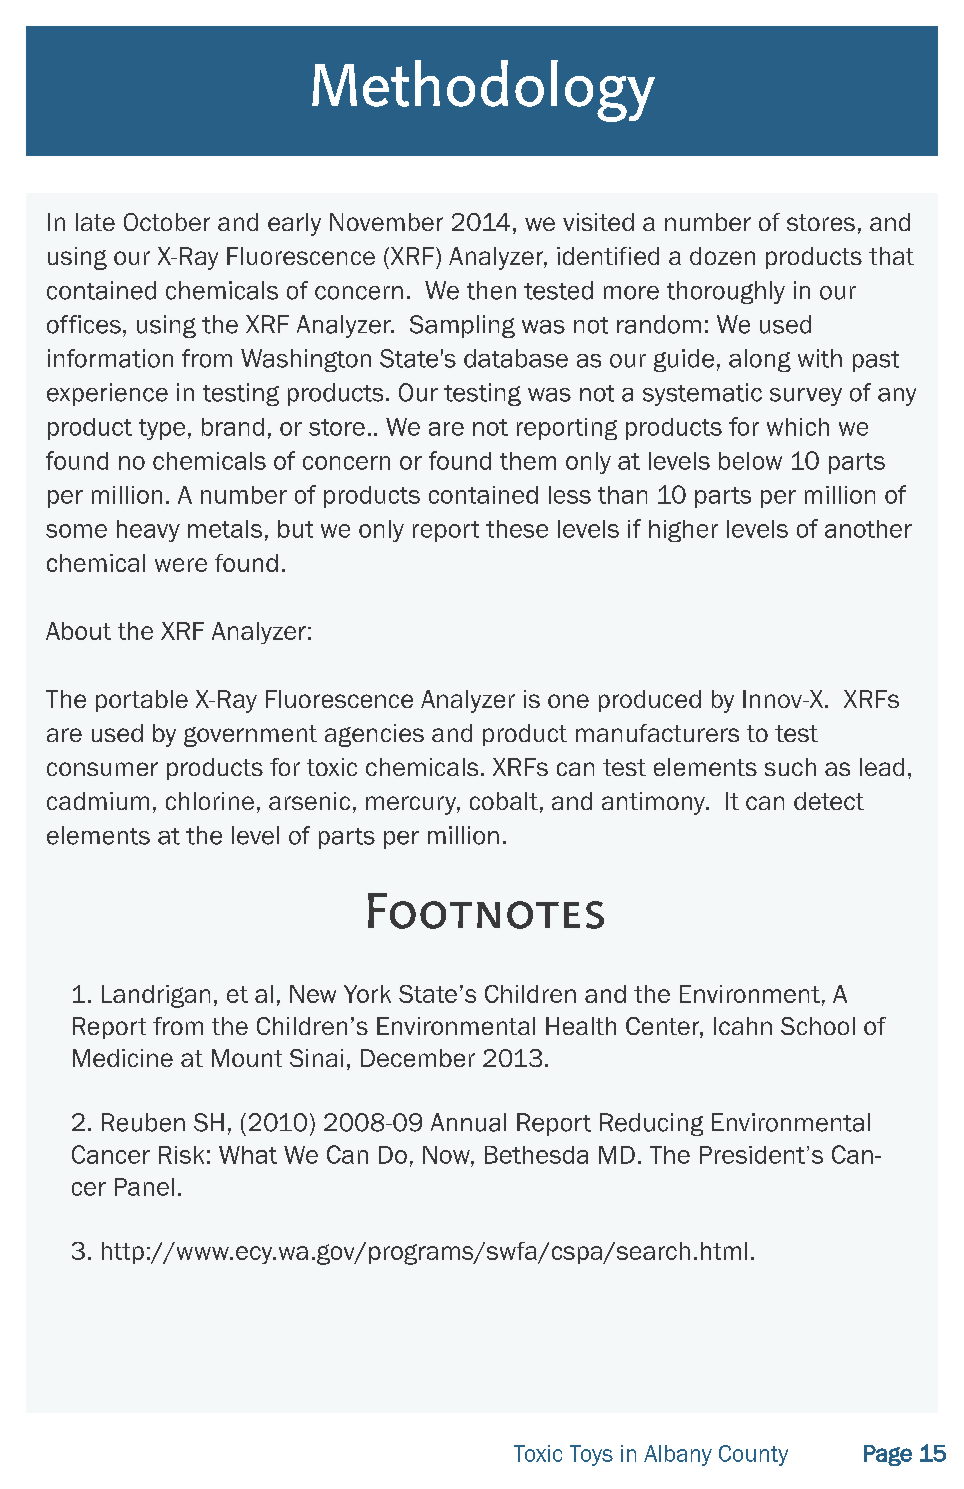 This image has width=964, height=1489. I want to click on October, so click(167, 222).
